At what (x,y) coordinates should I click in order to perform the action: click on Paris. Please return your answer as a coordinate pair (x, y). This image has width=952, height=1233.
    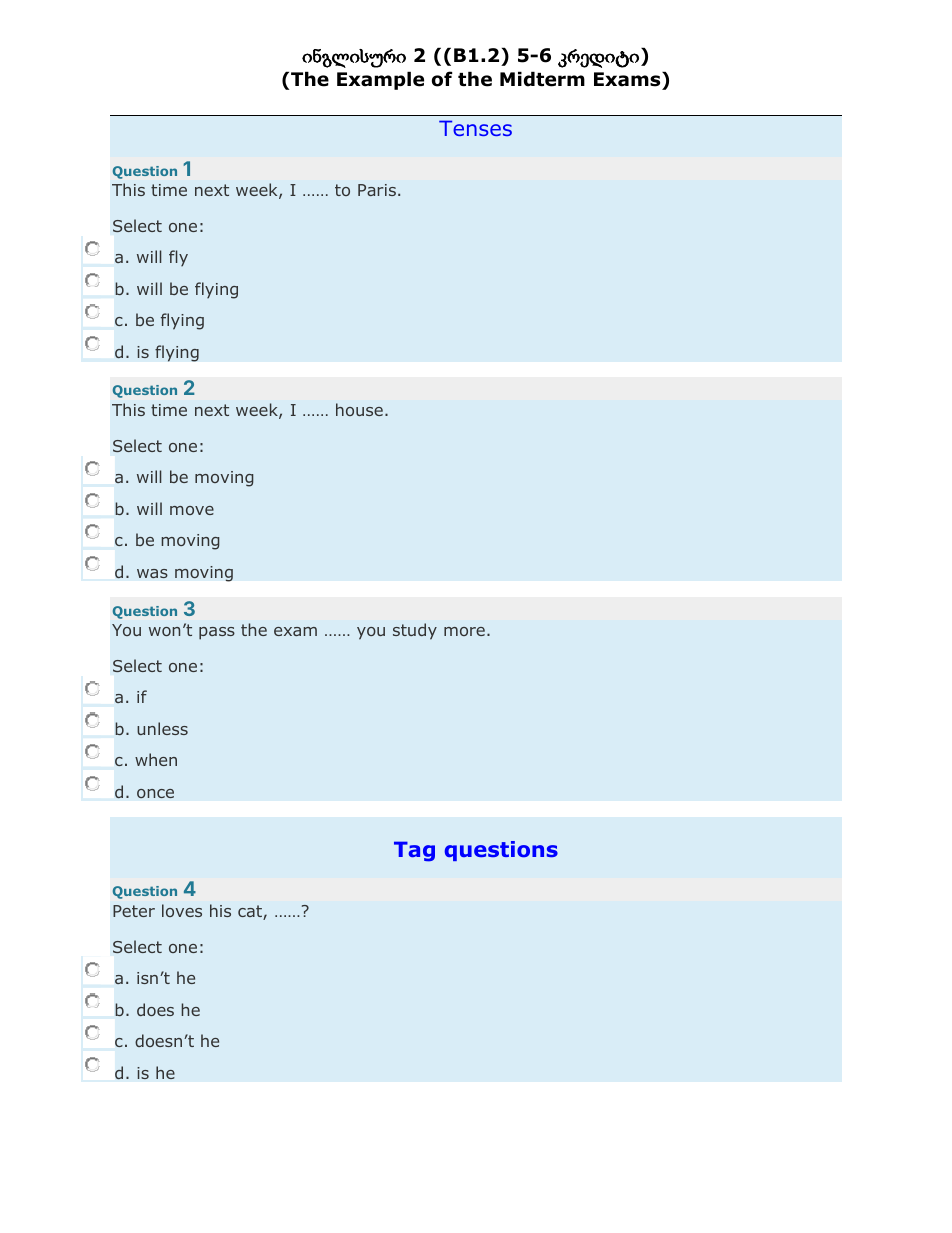
    Looking at the image, I should click on (377, 190).
